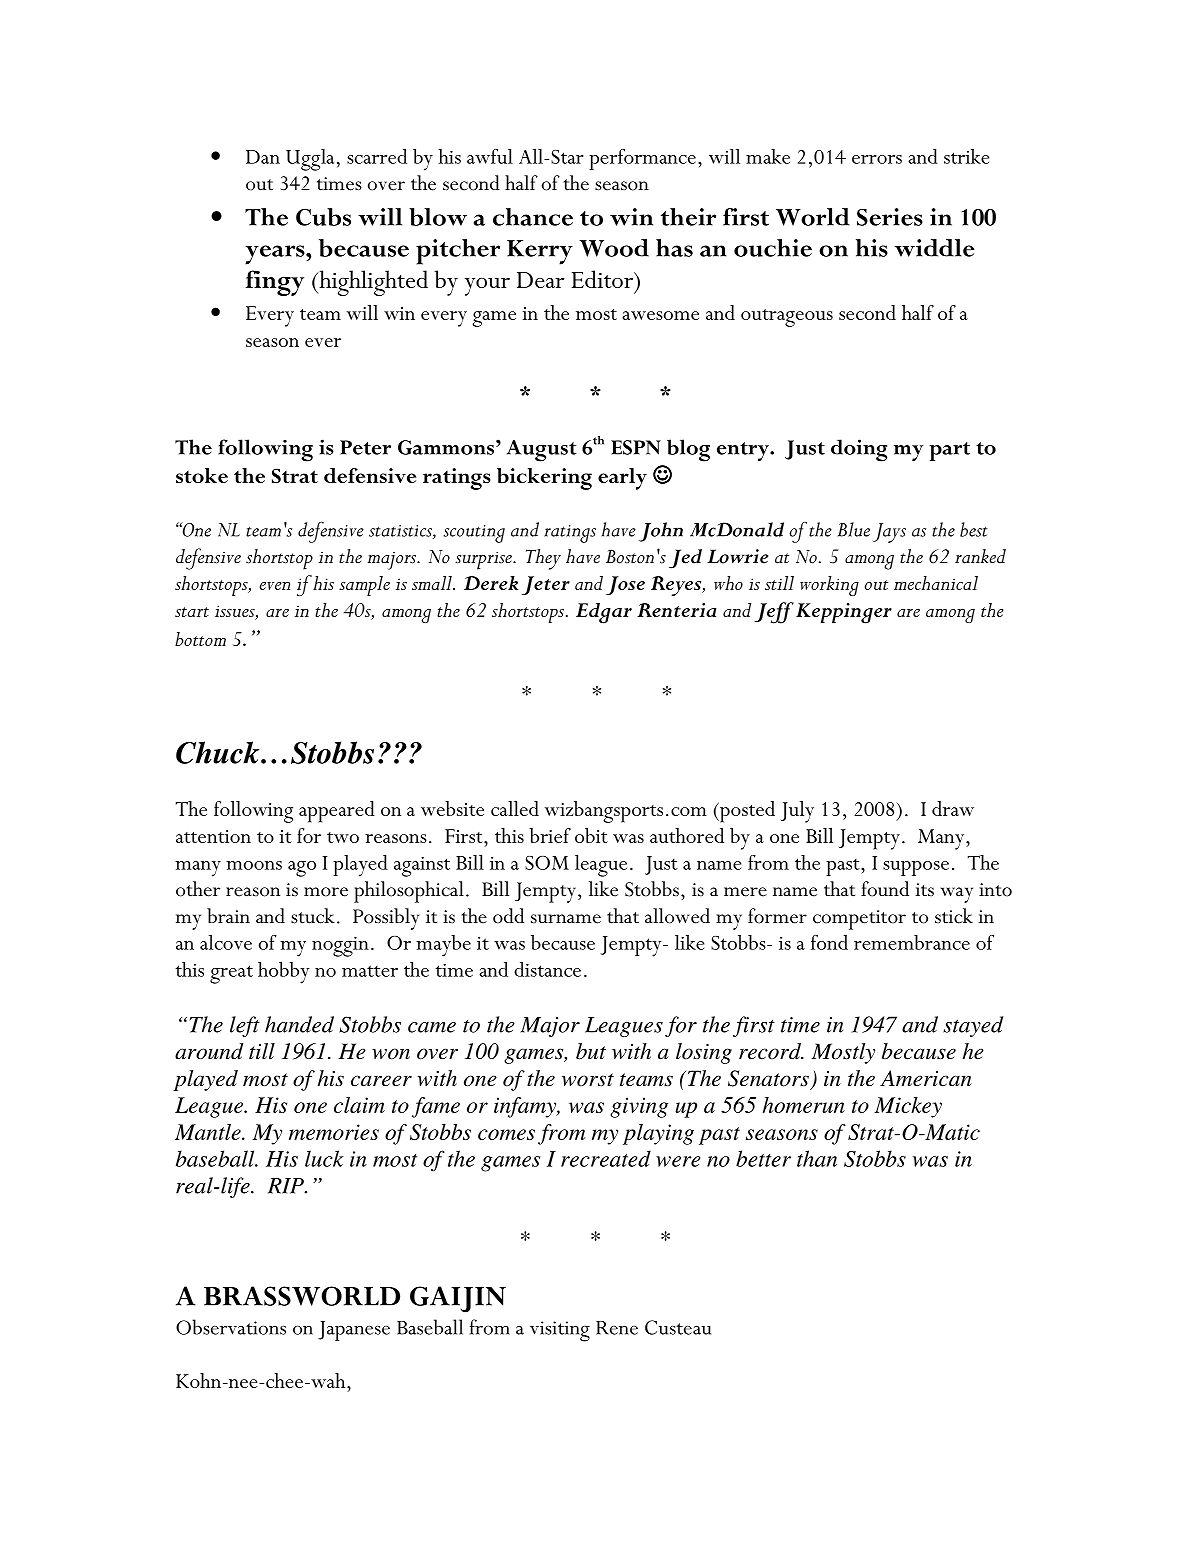  What do you see at coordinates (890, 217) in the screenshot?
I see `Series` at bounding box center [890, 217].
